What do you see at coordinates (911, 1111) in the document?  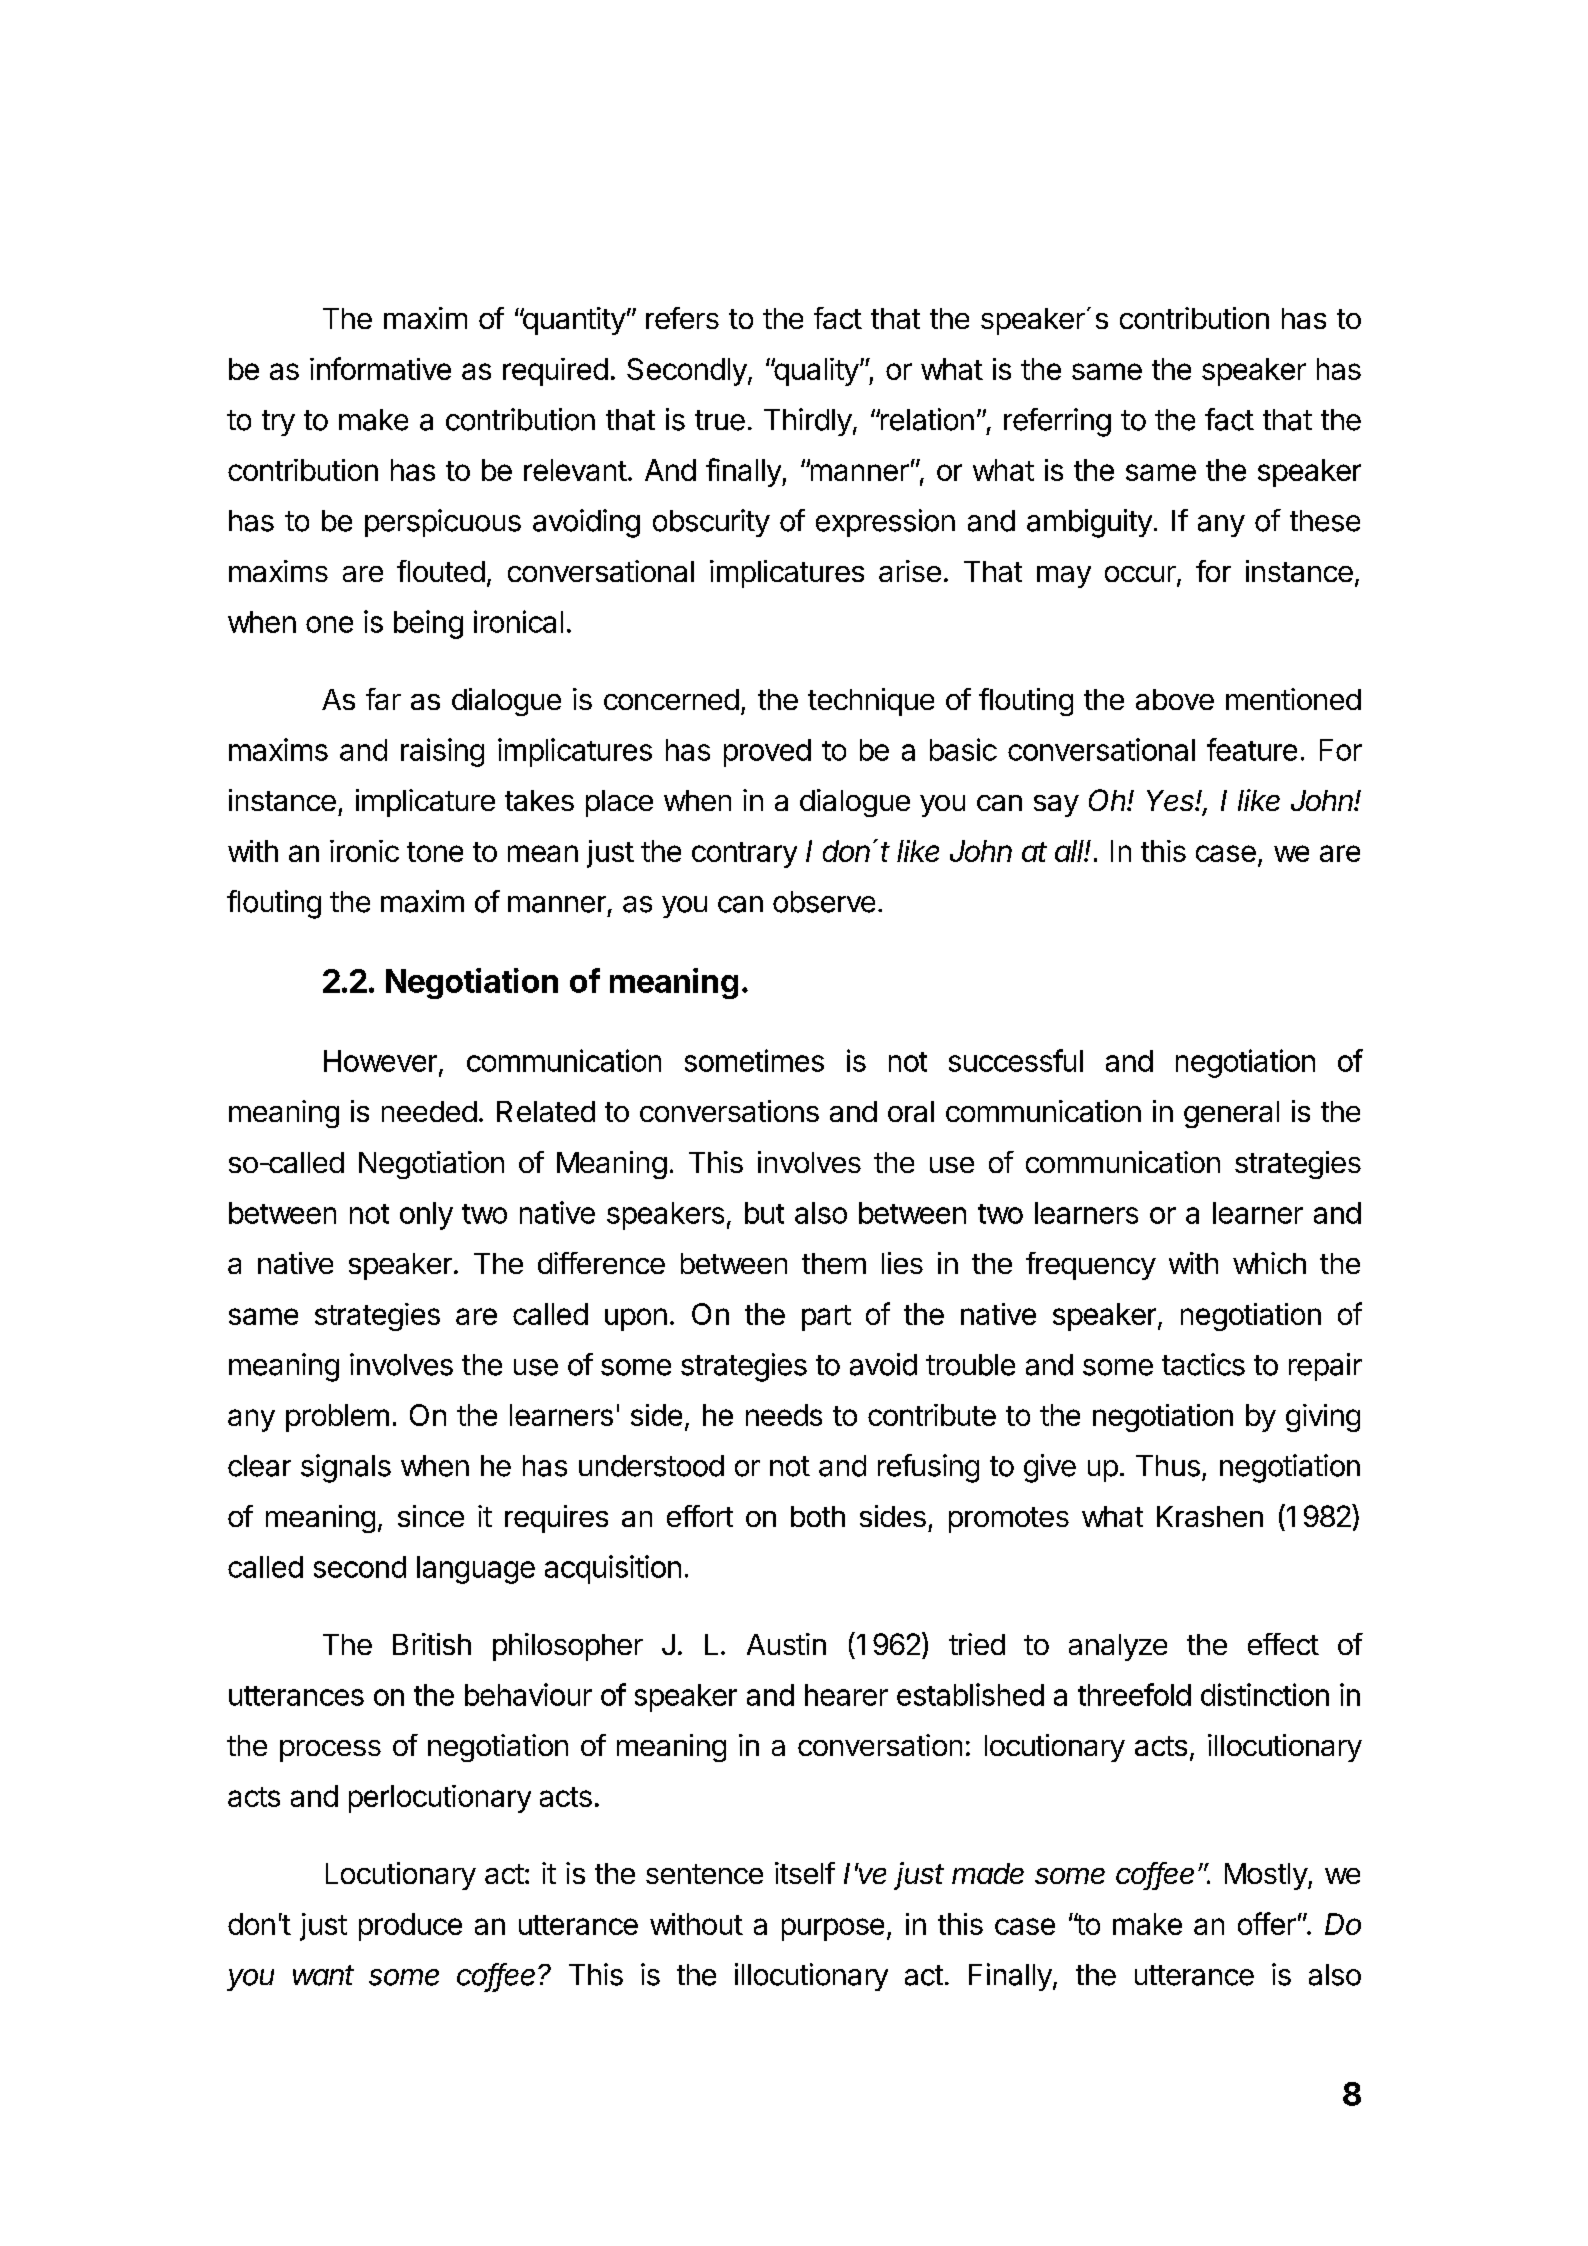 I see `oral` at bounding box center [911, 1111].
